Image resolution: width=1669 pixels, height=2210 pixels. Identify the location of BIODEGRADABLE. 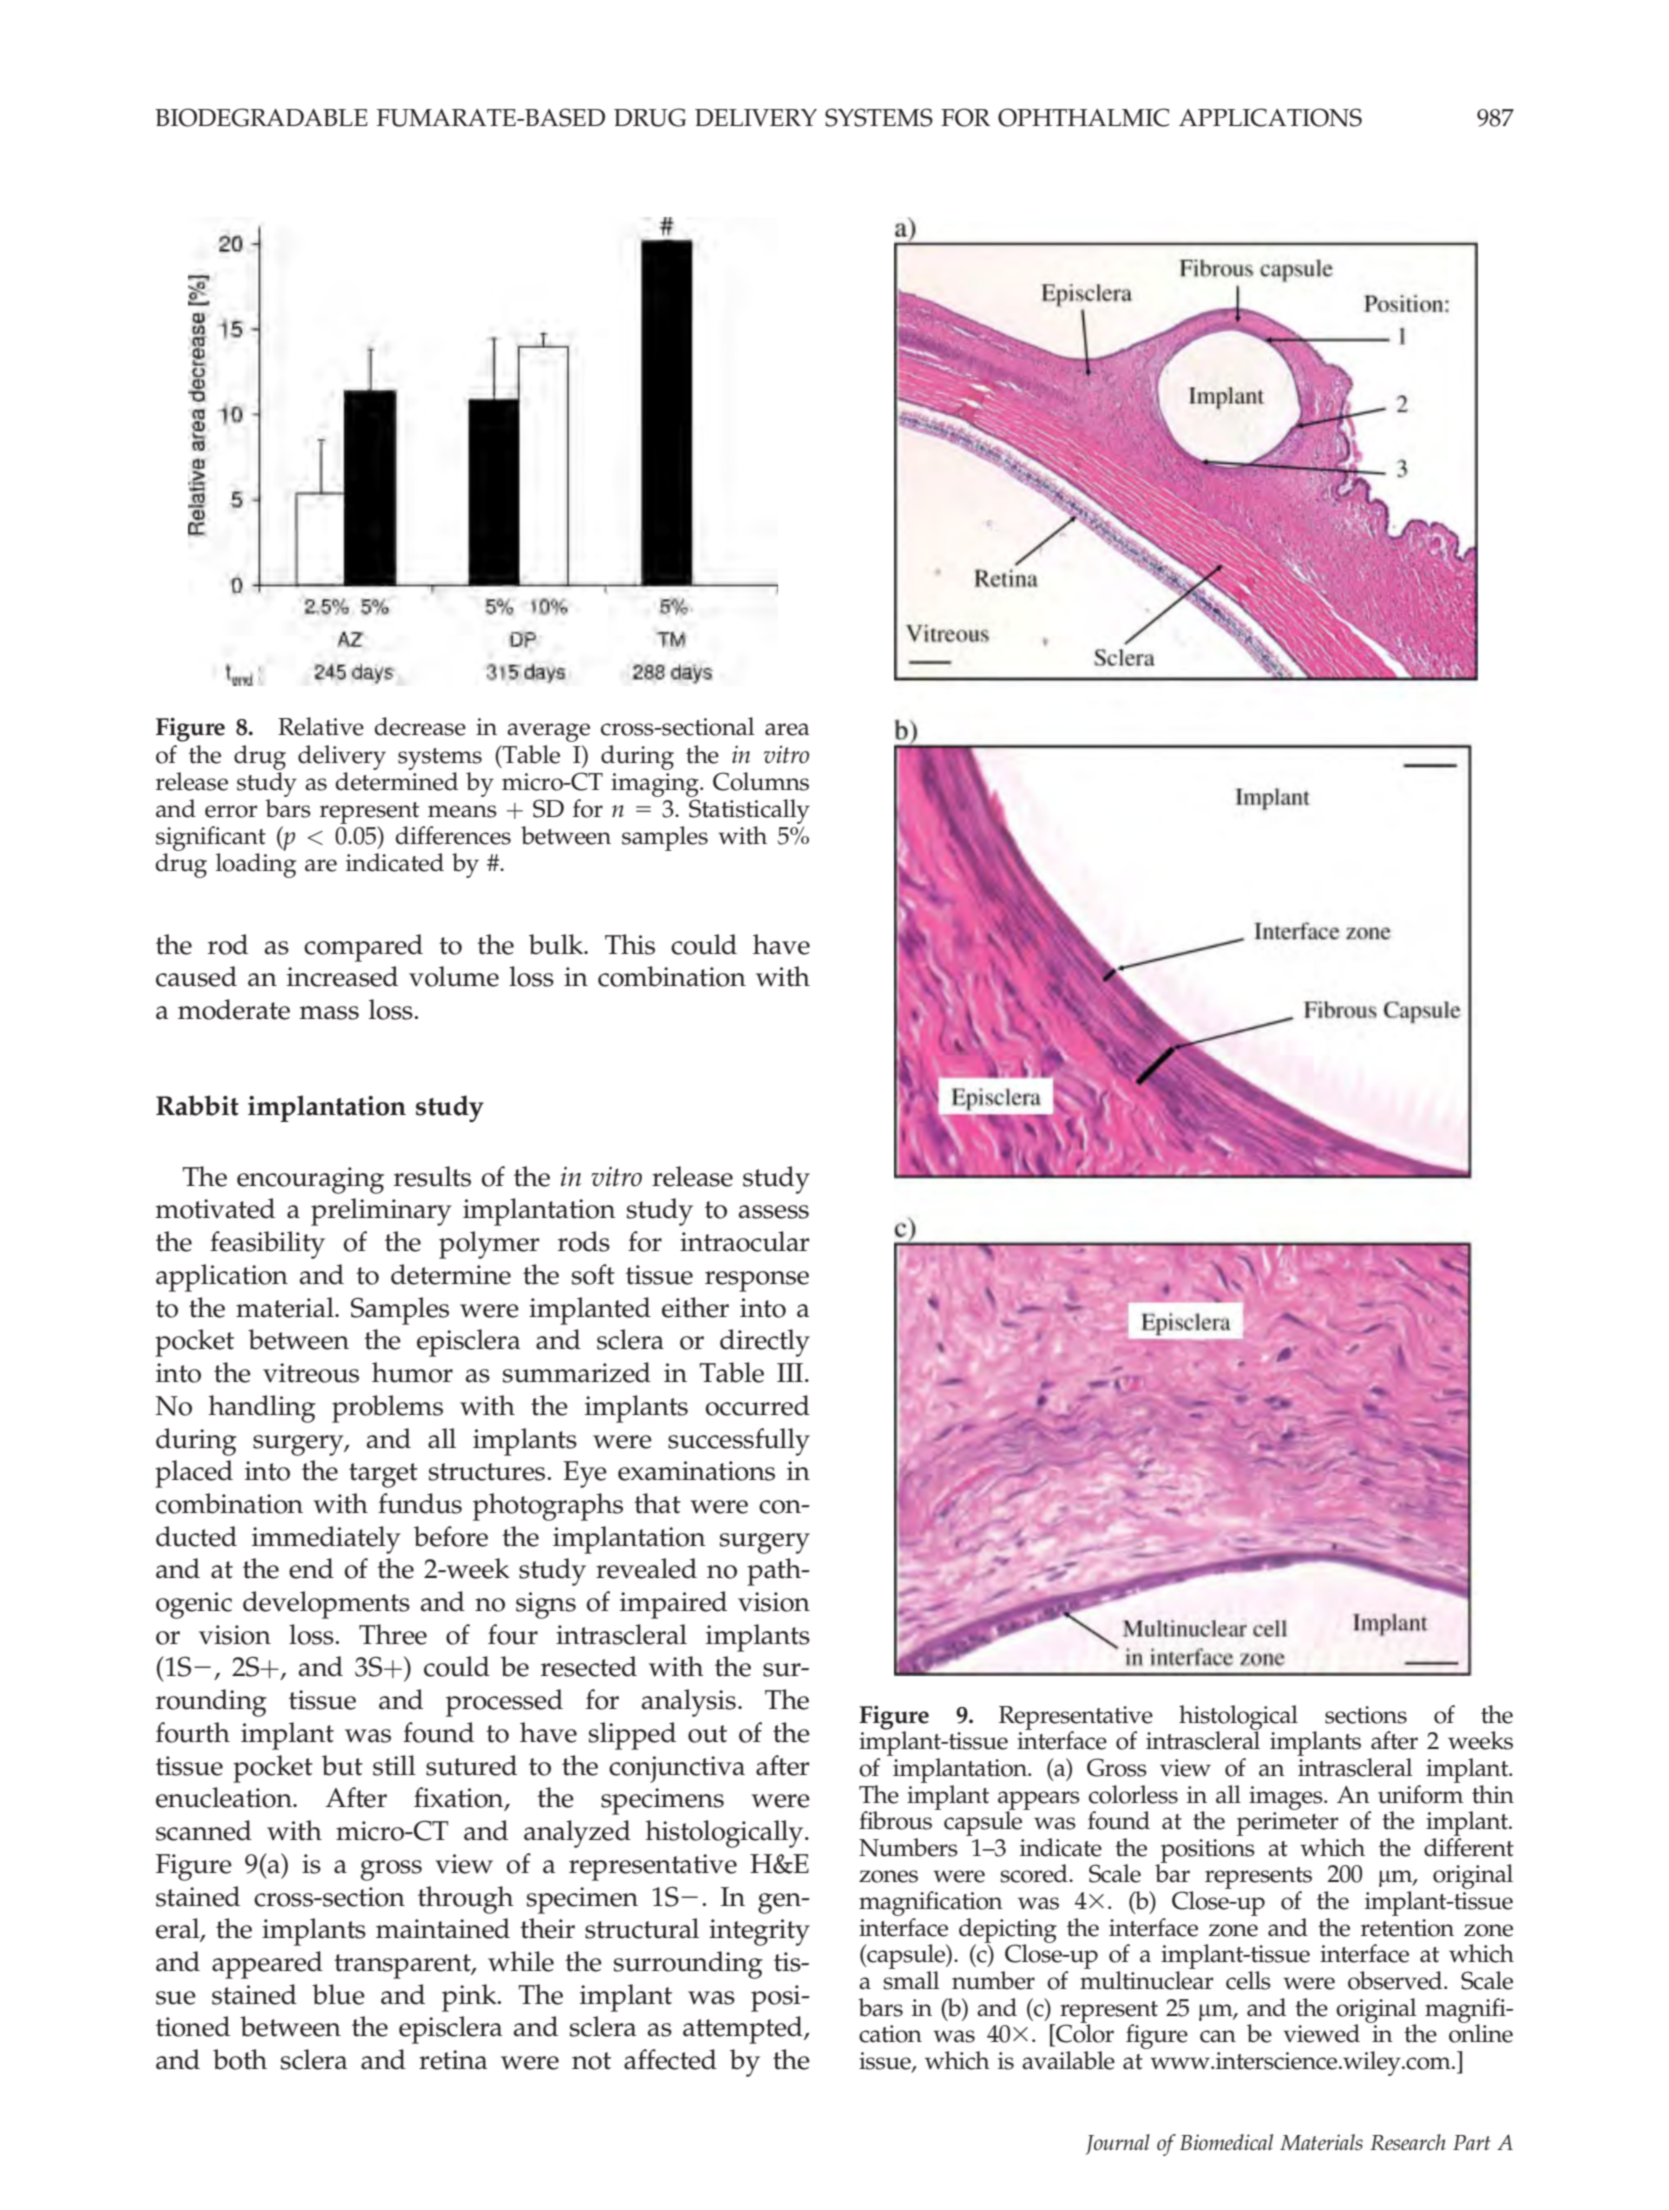
(261, 117).
